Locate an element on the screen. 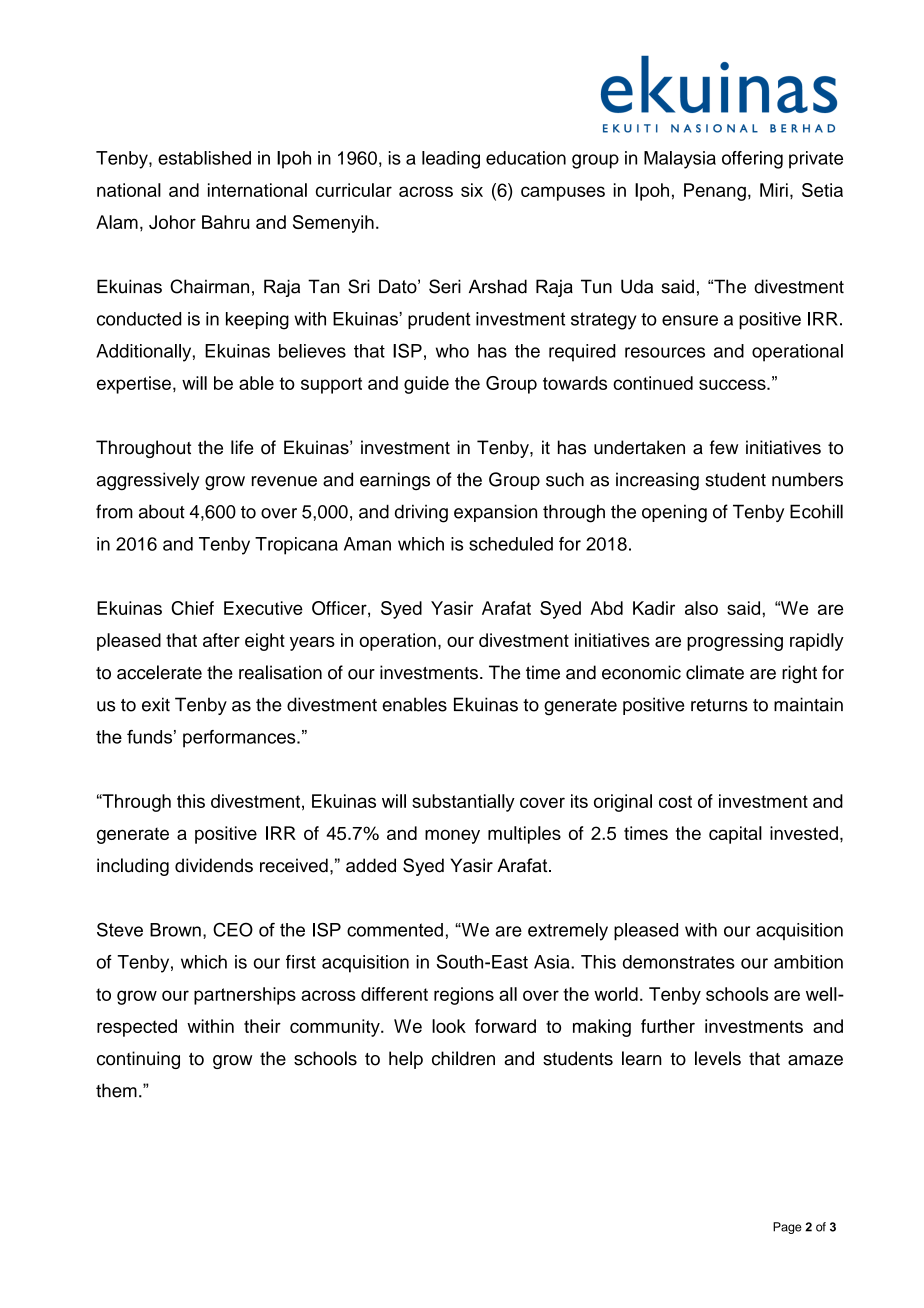 The width and height of the screenshot is (924, 1308). capital is located at coordinates (735, 835).
